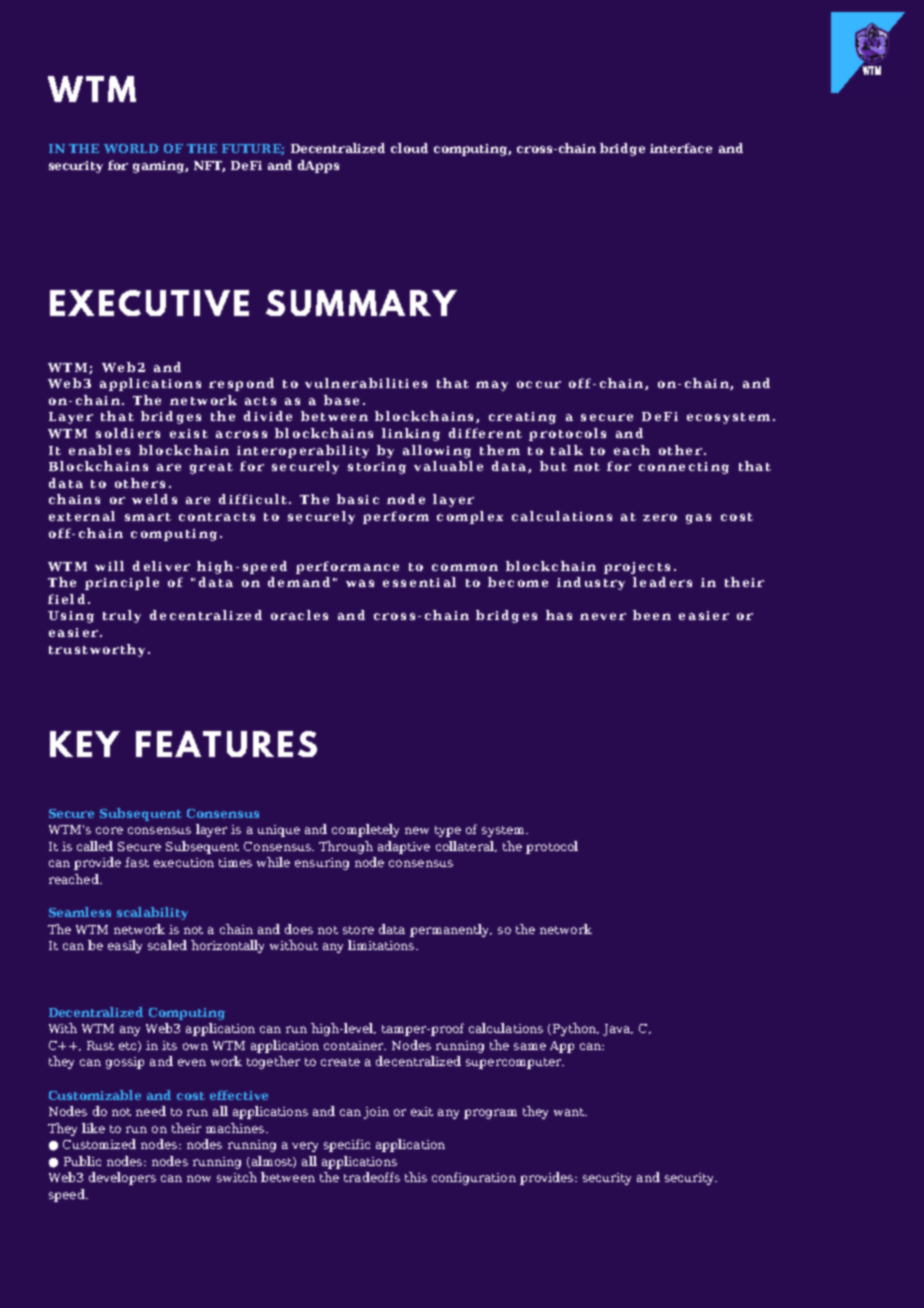 Image resolution: width=924 pixels, height=1308 pixels. Describe the element at coordinates (466, 846) in the image. I see `collateral` at that location.
